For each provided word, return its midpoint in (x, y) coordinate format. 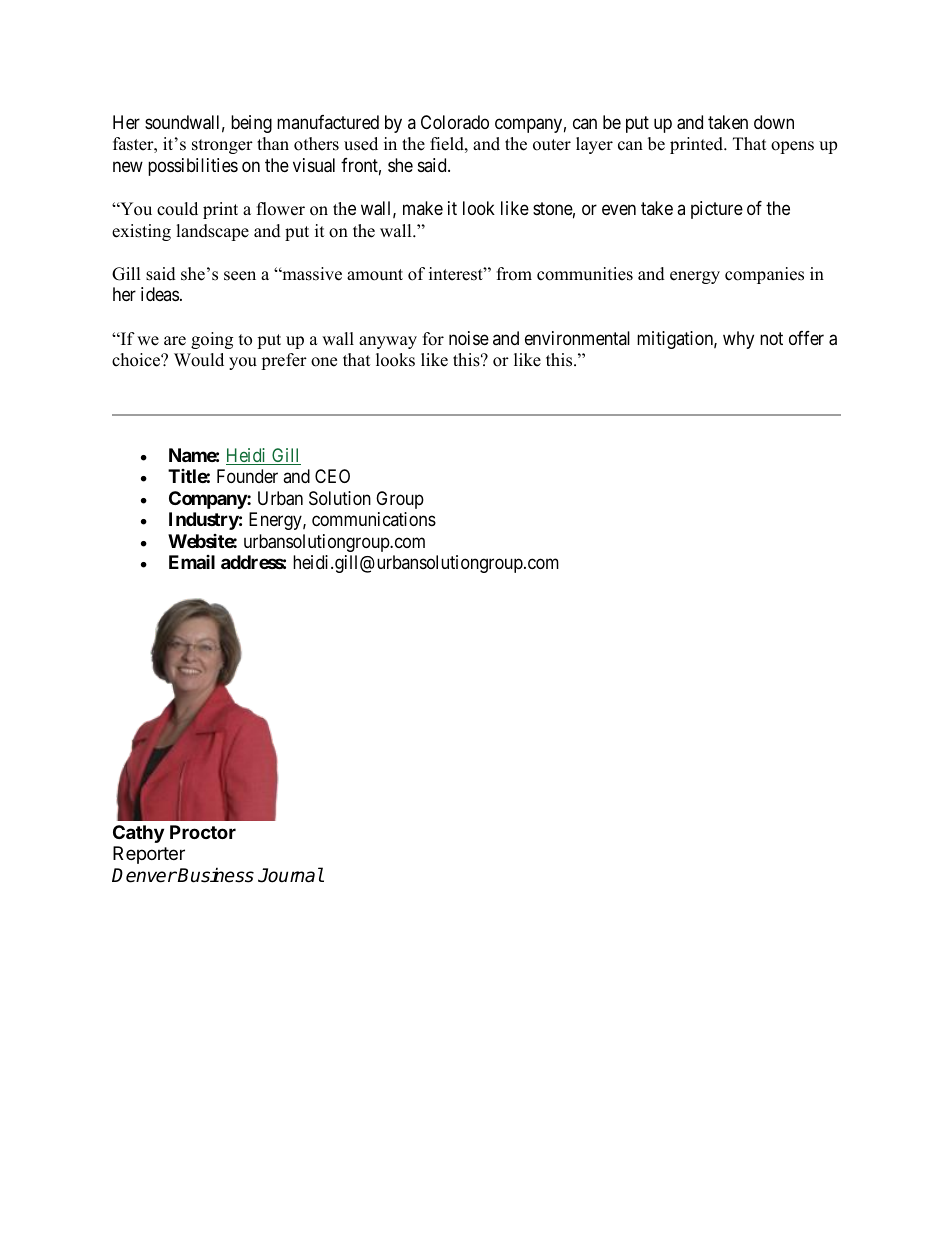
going (212, 340)
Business (215, 875)
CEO (332, 476)
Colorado (455, 122)
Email (192, 562)
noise (469, 338)
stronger (222, 146)
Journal (291, 875)
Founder (247, 476)
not (771, 338)
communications (374, 519)
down (774, 122)
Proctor (203, 832)
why (738, 340)
